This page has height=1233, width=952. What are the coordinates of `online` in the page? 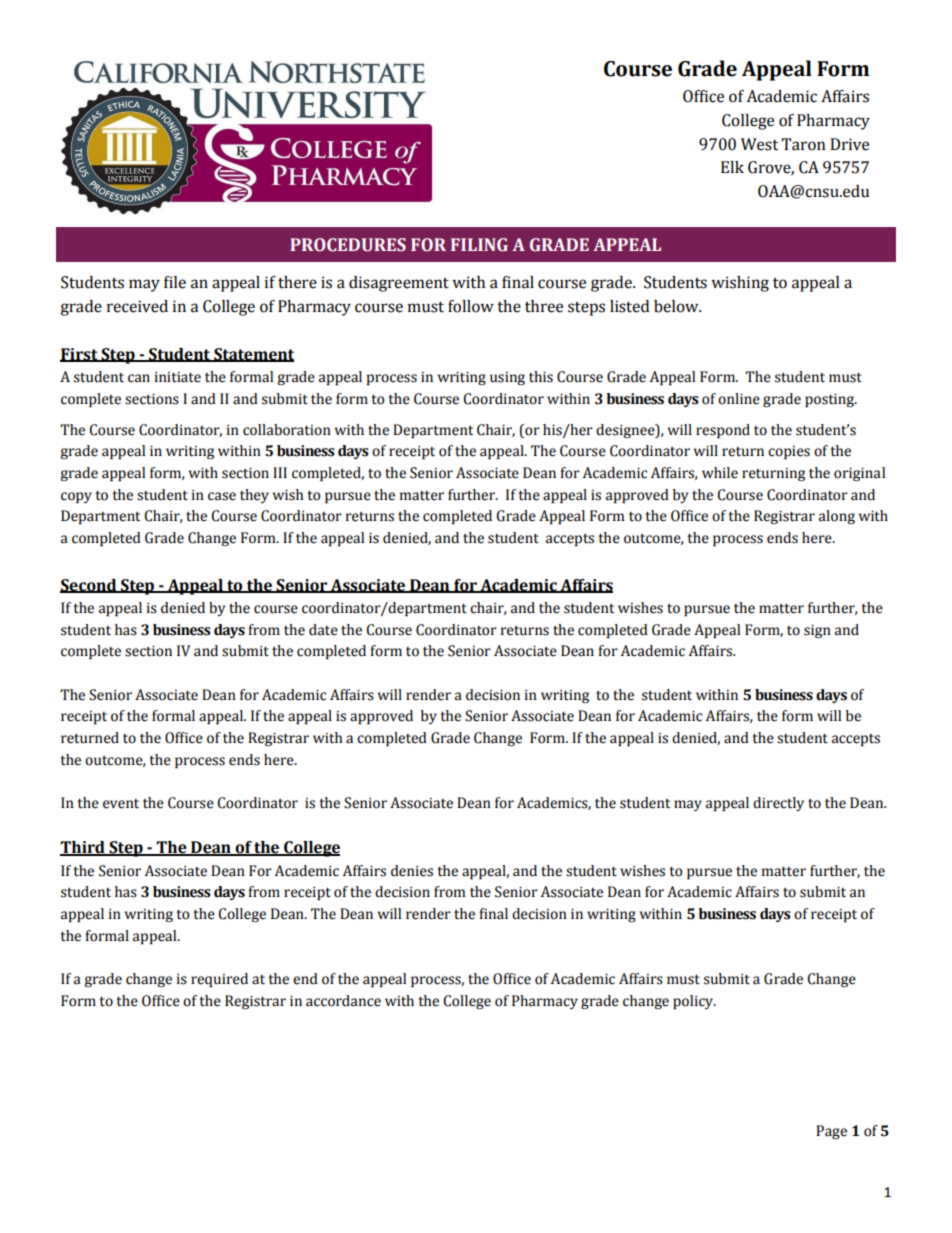 It's located at (739, 399).
